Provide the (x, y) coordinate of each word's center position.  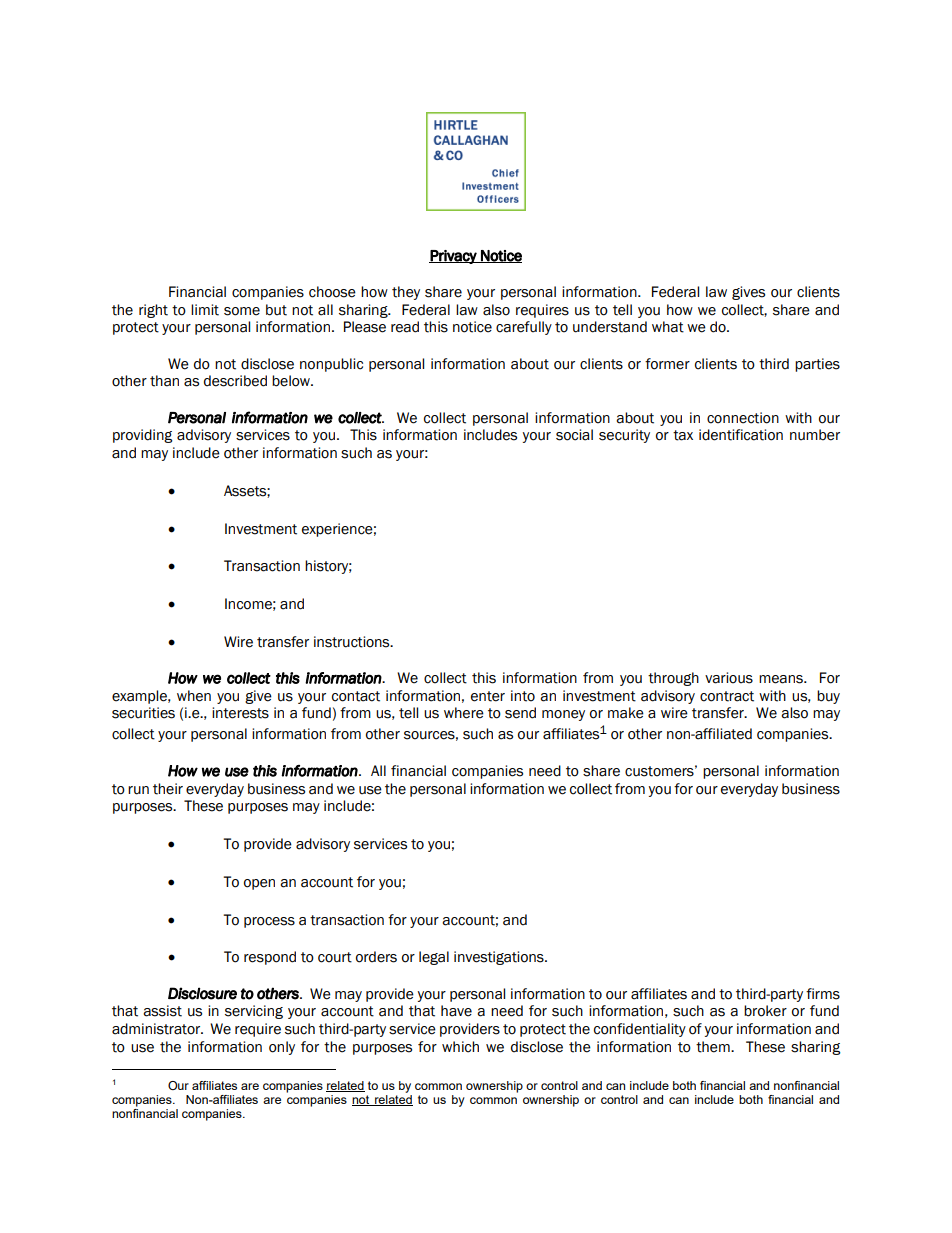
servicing (254, 1012)
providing (142, 436)
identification (741, 435)
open (259, 884)
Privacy (454, 257)
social (574, 435)
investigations (500, 958)
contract (727, 696)
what (668, 327)
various (729, 678)
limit (205, 310)
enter (488, 696)
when (194, 696)
